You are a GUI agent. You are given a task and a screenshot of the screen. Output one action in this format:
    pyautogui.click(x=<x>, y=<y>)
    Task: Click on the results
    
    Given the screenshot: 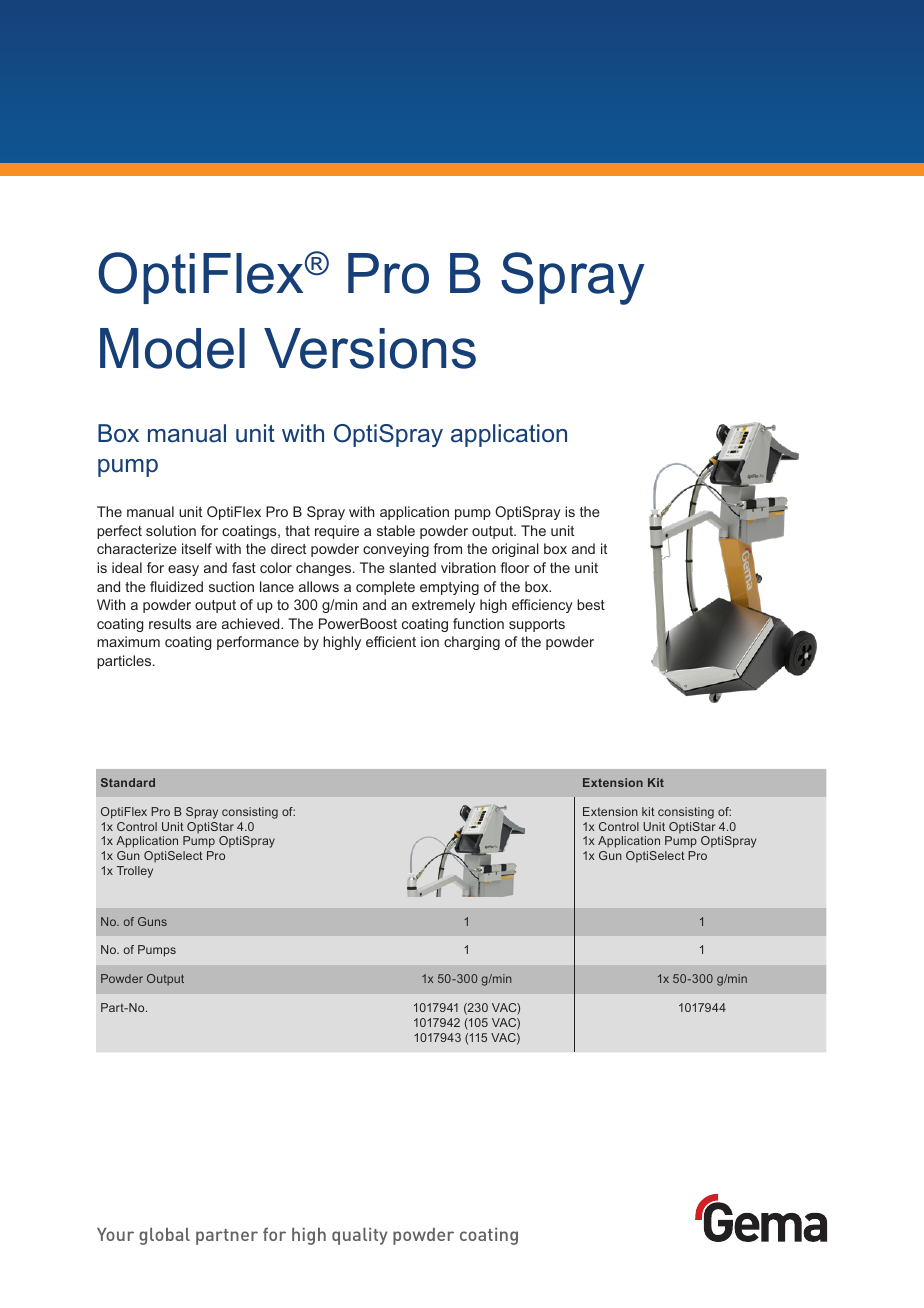 What is the action you would take?
    pyautogui.click(x=170, y=623)
